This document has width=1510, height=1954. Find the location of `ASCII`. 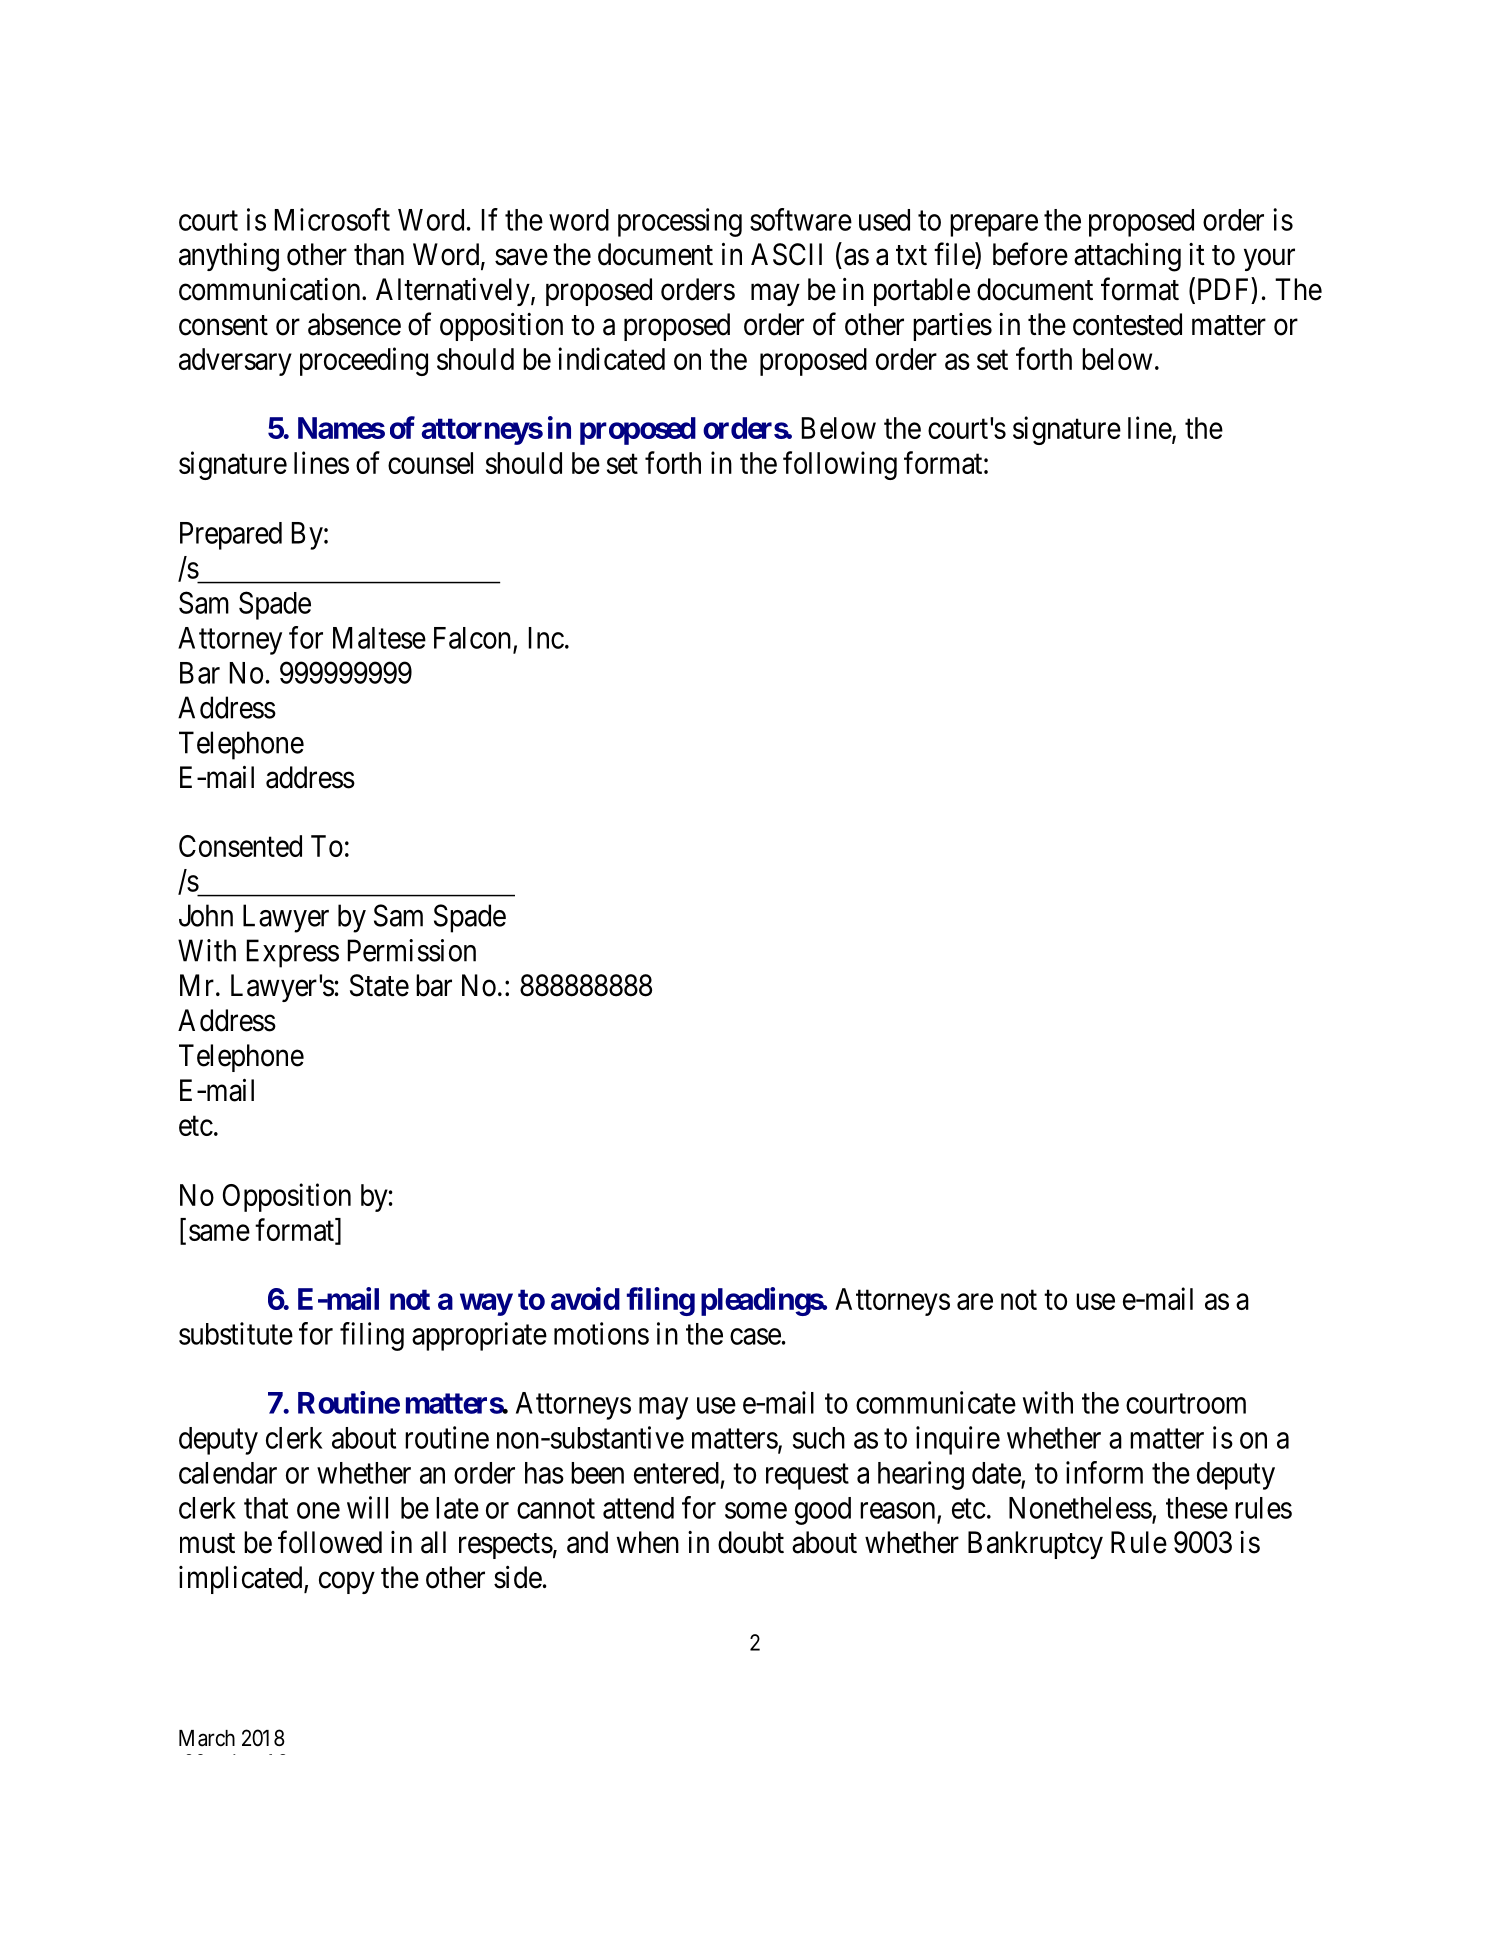

ASCII is located at coordinates (786, 254).
